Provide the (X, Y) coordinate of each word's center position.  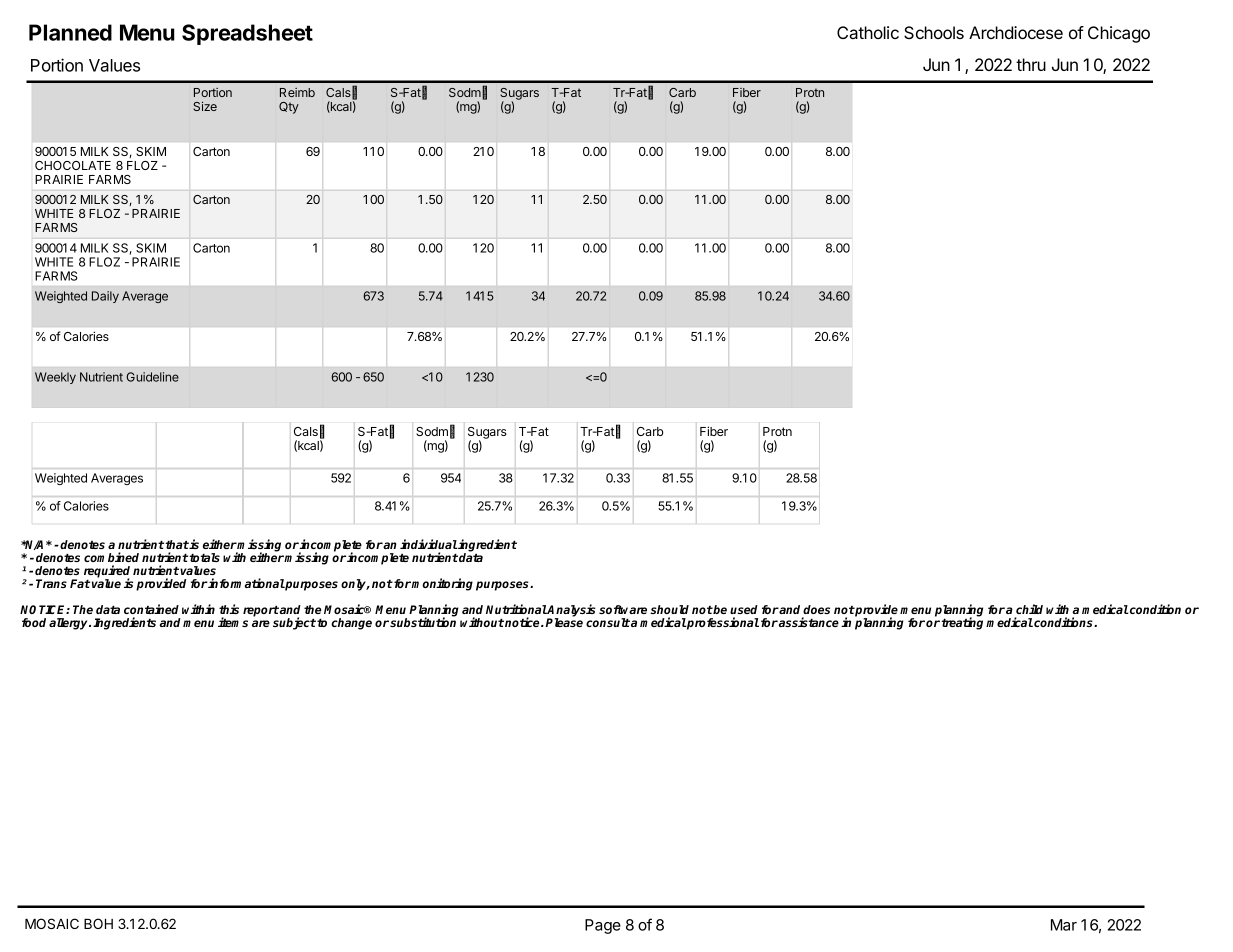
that (177, 544)
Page (603, 926)
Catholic (868, 32)
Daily (105, 297)
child (1029, 609)
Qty (289, 108)
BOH (98, 923)
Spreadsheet (247, 34)
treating (962, 623)
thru (1031, 64)
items (233, 622)
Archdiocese (1016, 32)
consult (608, 622)
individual (429, 544)
